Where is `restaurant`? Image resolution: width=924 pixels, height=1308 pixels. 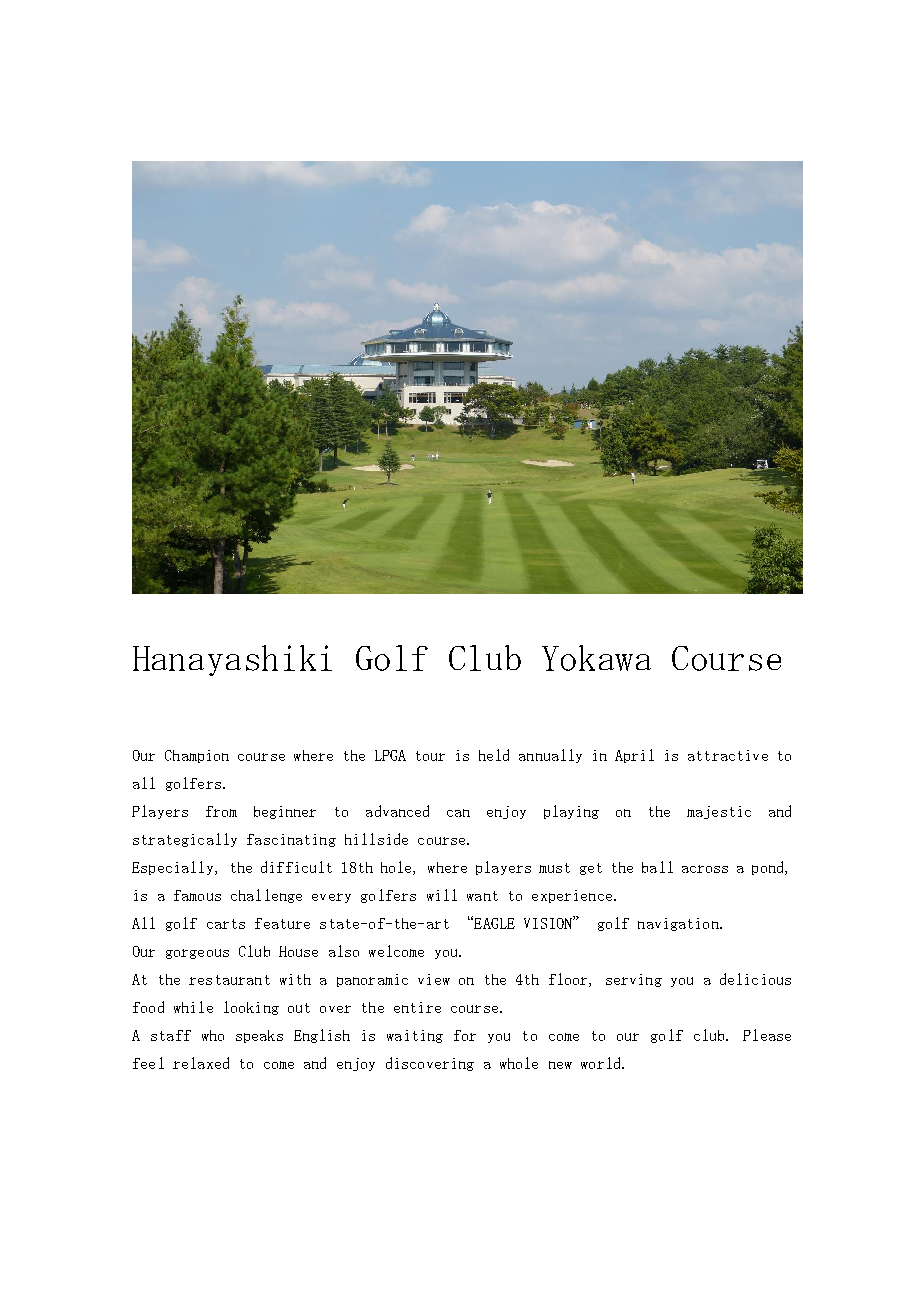
restaurant is located at coordinates (229, 980).
